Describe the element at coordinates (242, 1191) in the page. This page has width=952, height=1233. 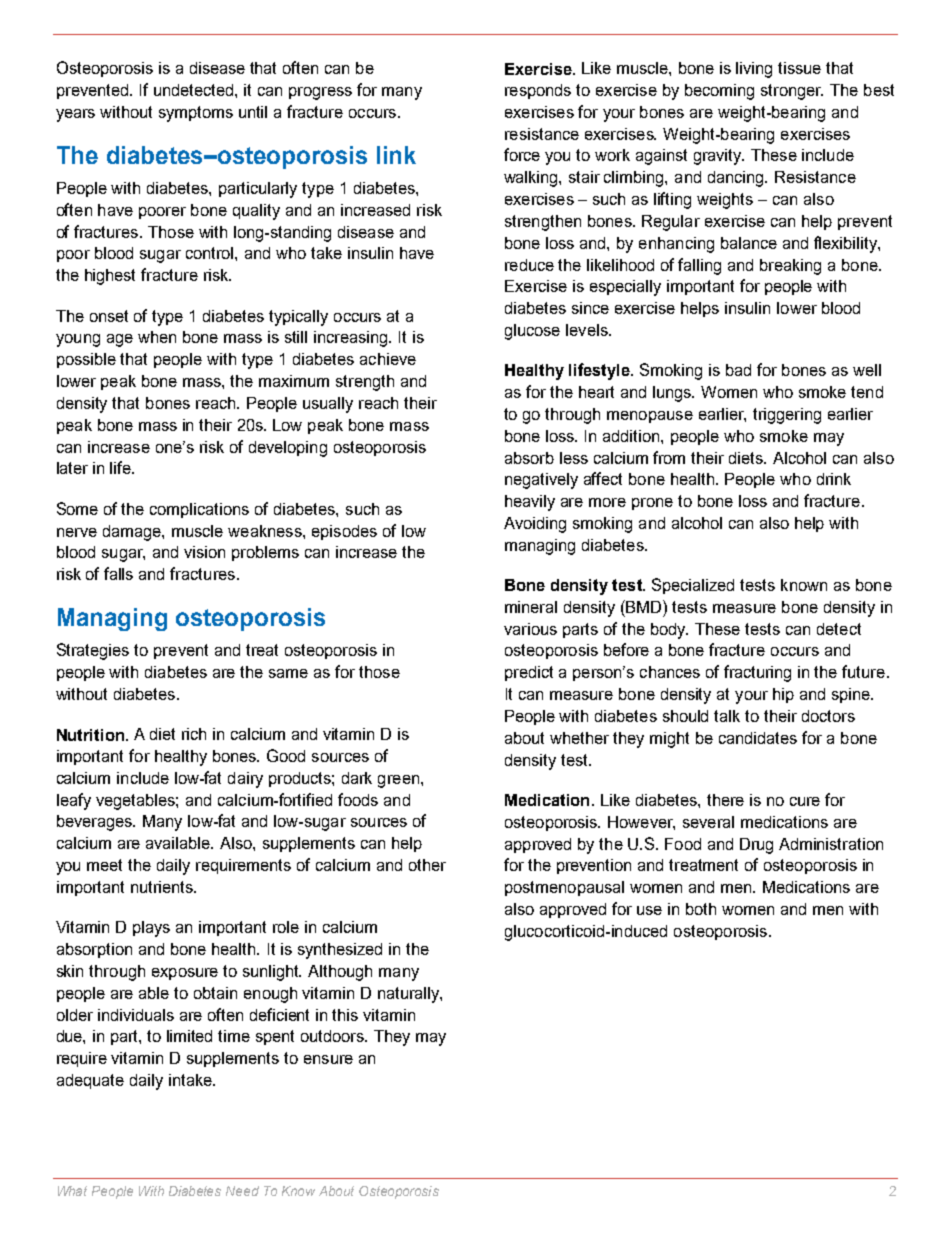
I see `Need` at that location.
